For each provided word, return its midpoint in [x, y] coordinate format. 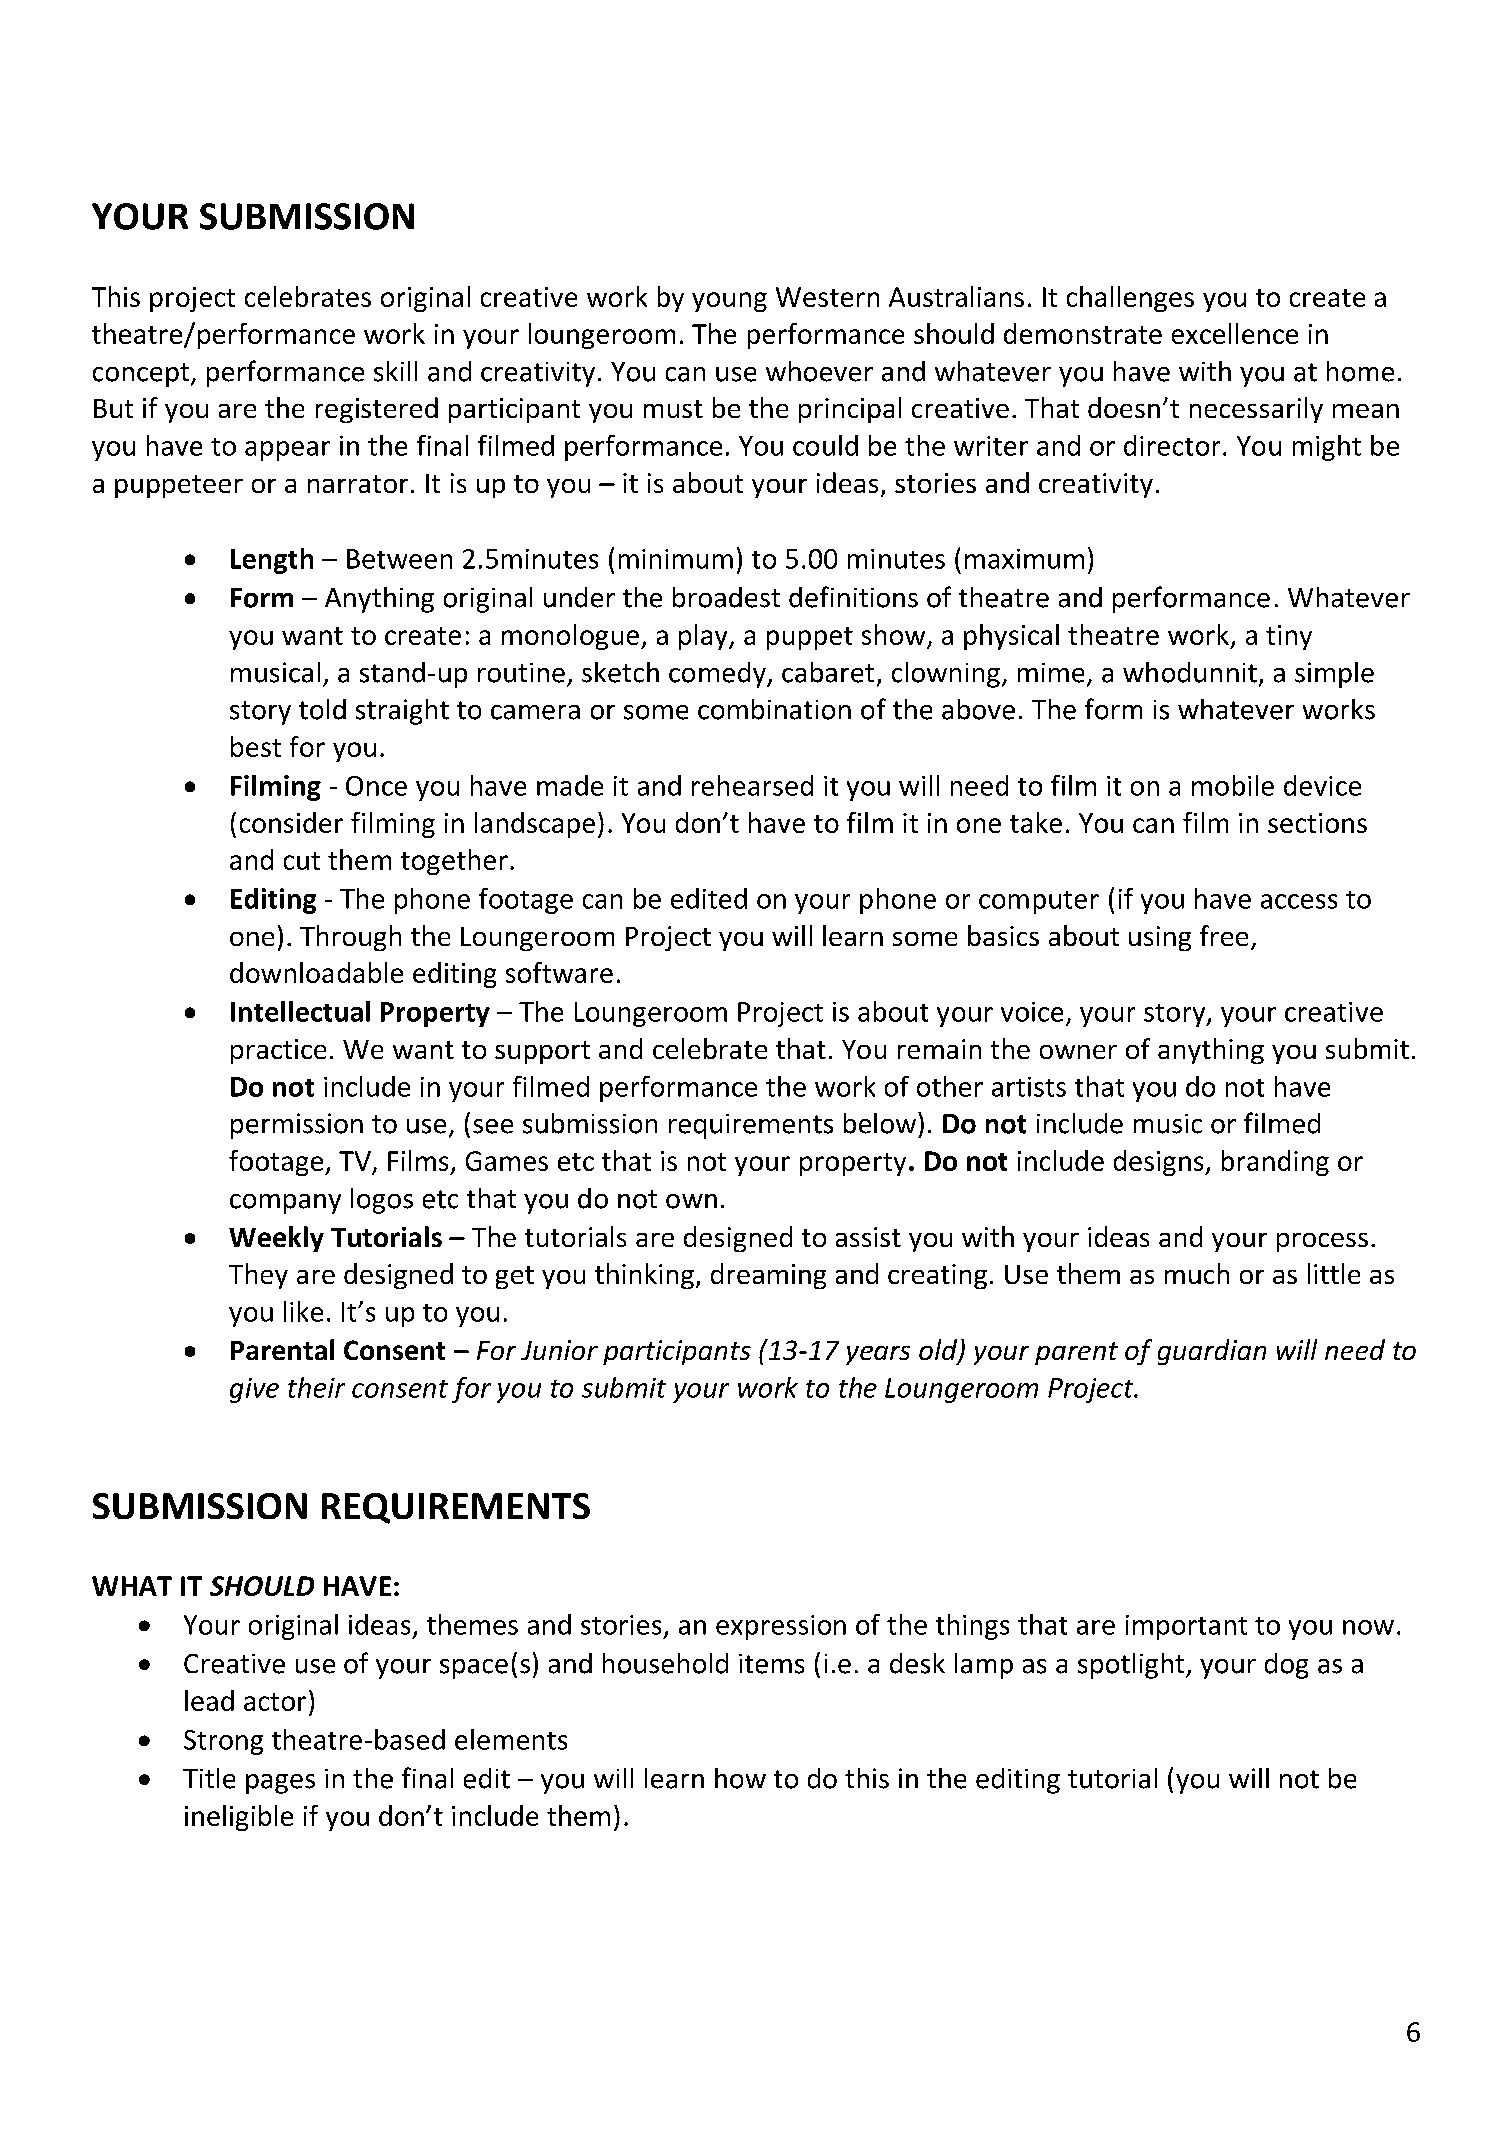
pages [280, 1784]
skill [395, 371]
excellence [1235, 333]
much [1197, 1273]
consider [291, 822]
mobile [1233, 785]
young [729, 302]
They [258, 1276]
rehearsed [752, 785]
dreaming [768, 1276]
